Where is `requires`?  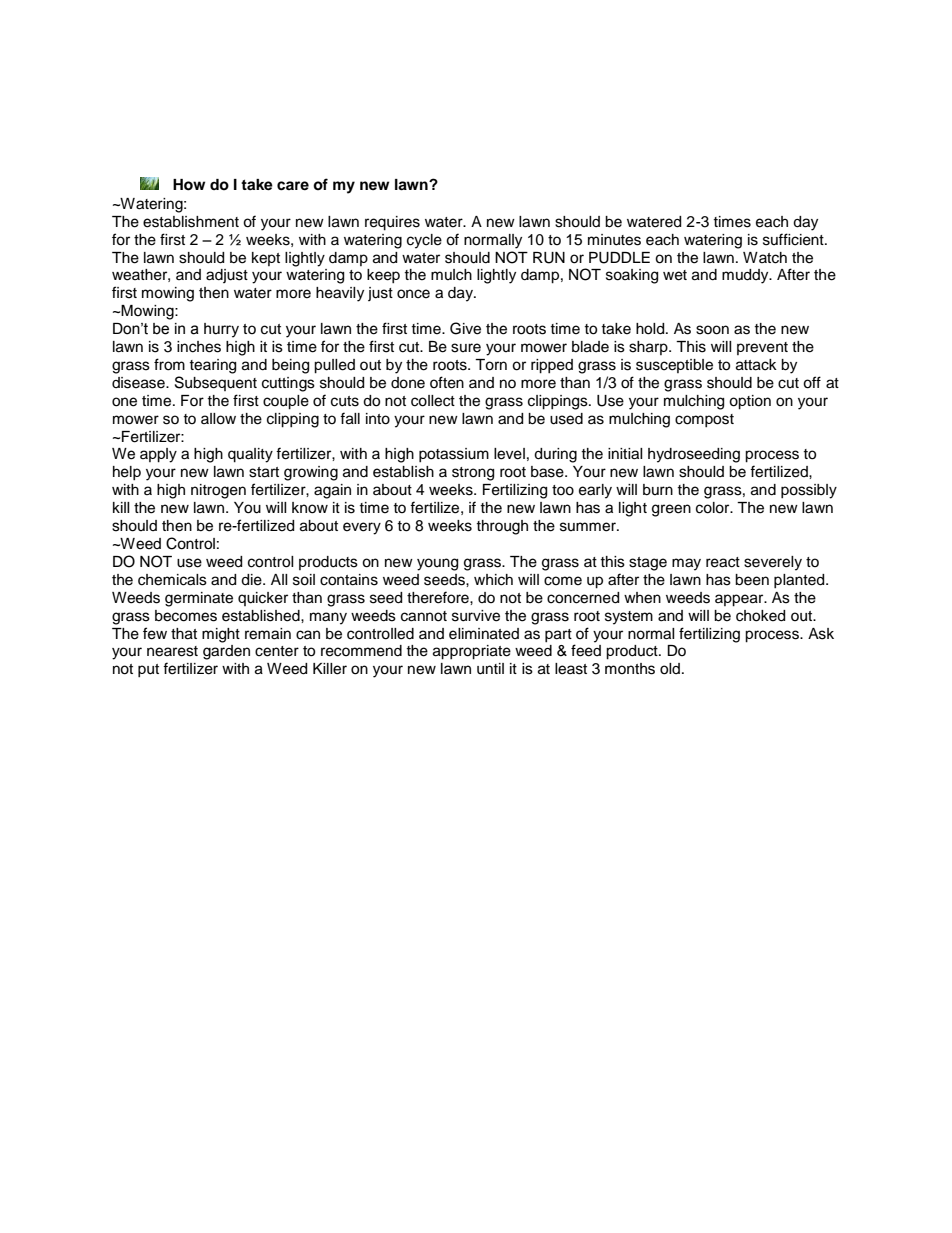 requires is located at coordinates (392, 223).
